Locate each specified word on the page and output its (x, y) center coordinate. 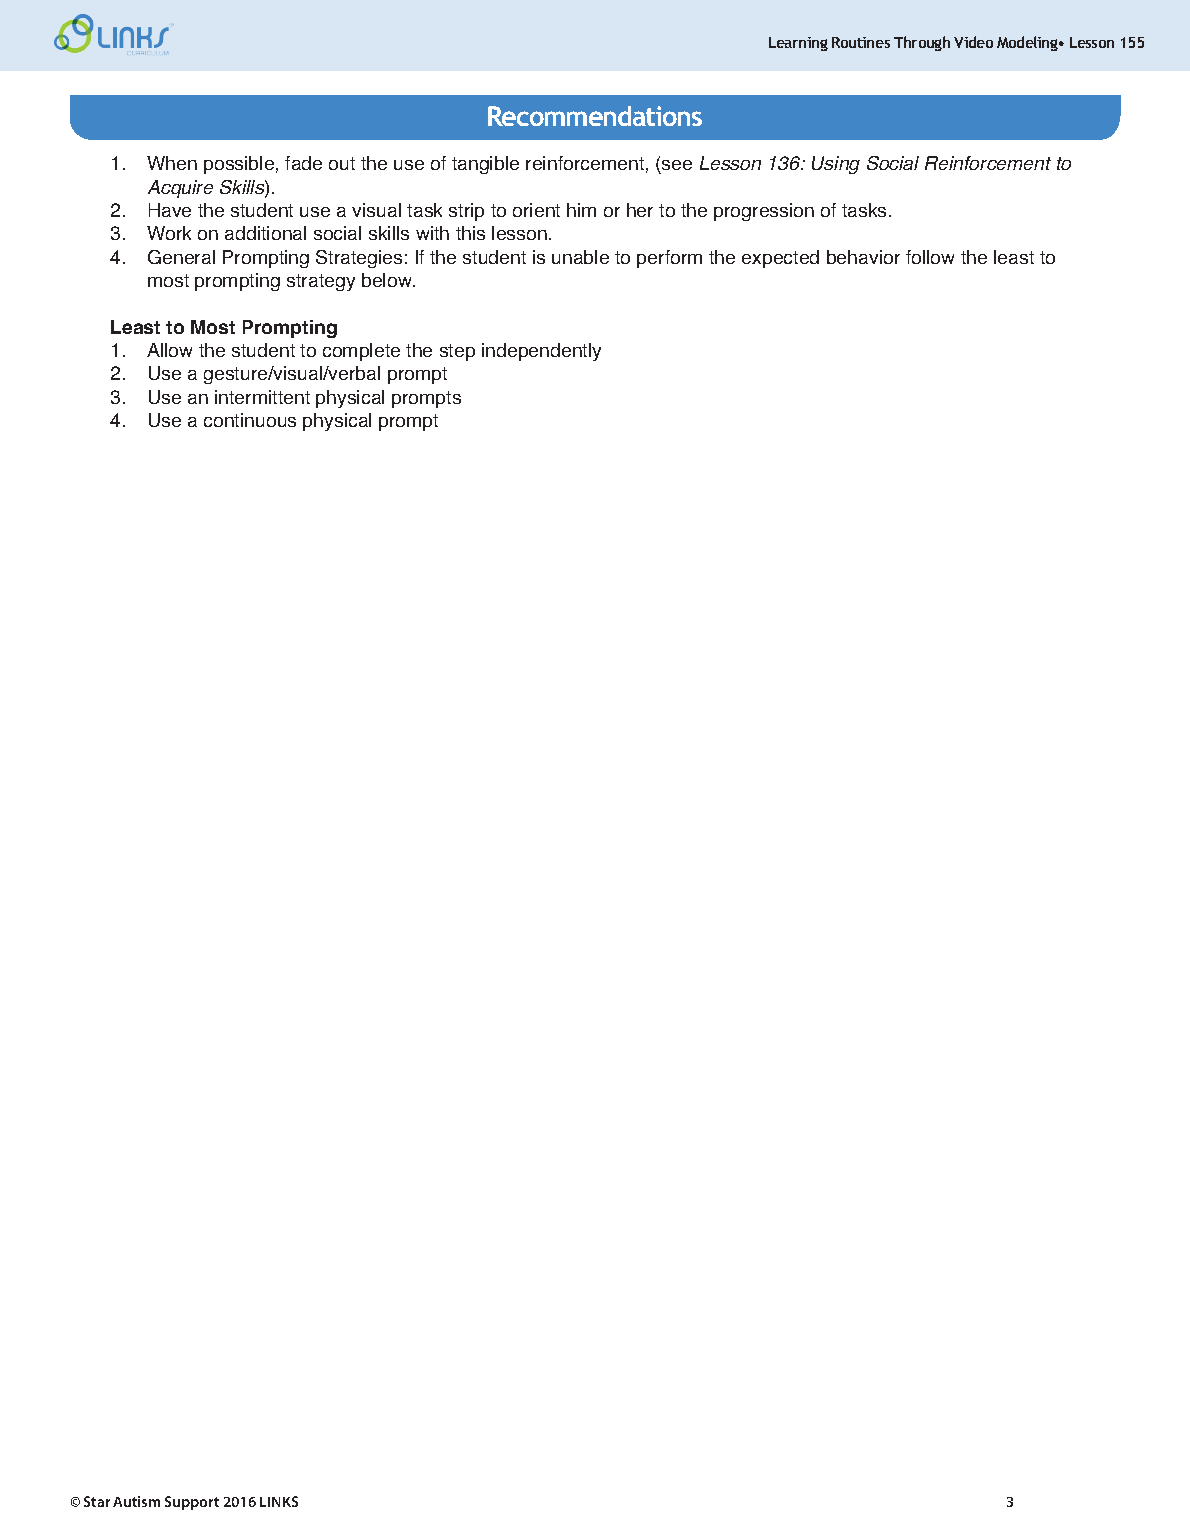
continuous (250, 420)
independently (541, 352)
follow (930, 257)
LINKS (279, 1501)
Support (192, 1503)
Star (97, 1501)
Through (922, 43)
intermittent (262, 397)
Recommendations (595, 116)
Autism (136, 1501)
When (172, 163)
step (457, 352)
